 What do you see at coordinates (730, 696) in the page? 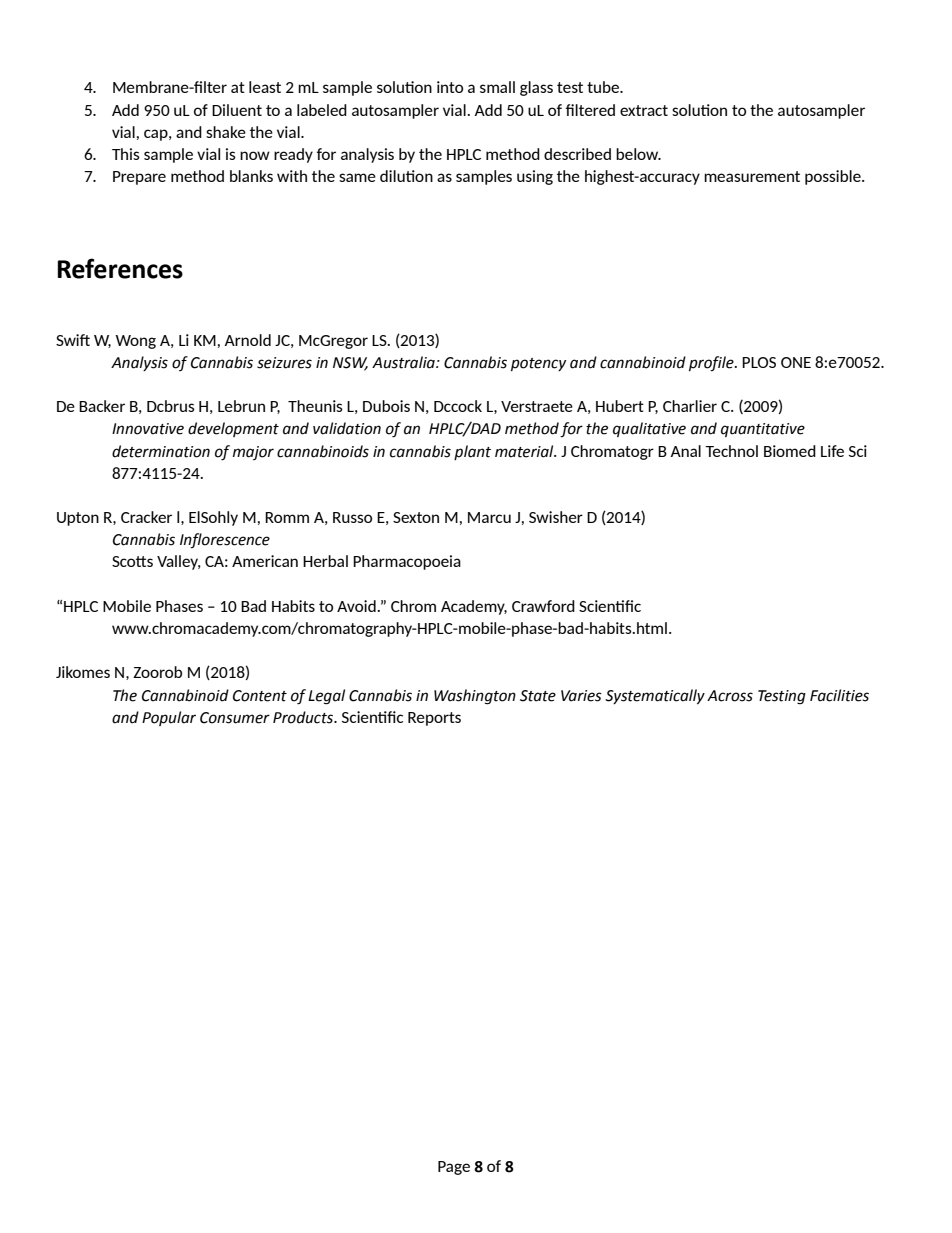
I see `Across` at bounding box center [730, 696].
